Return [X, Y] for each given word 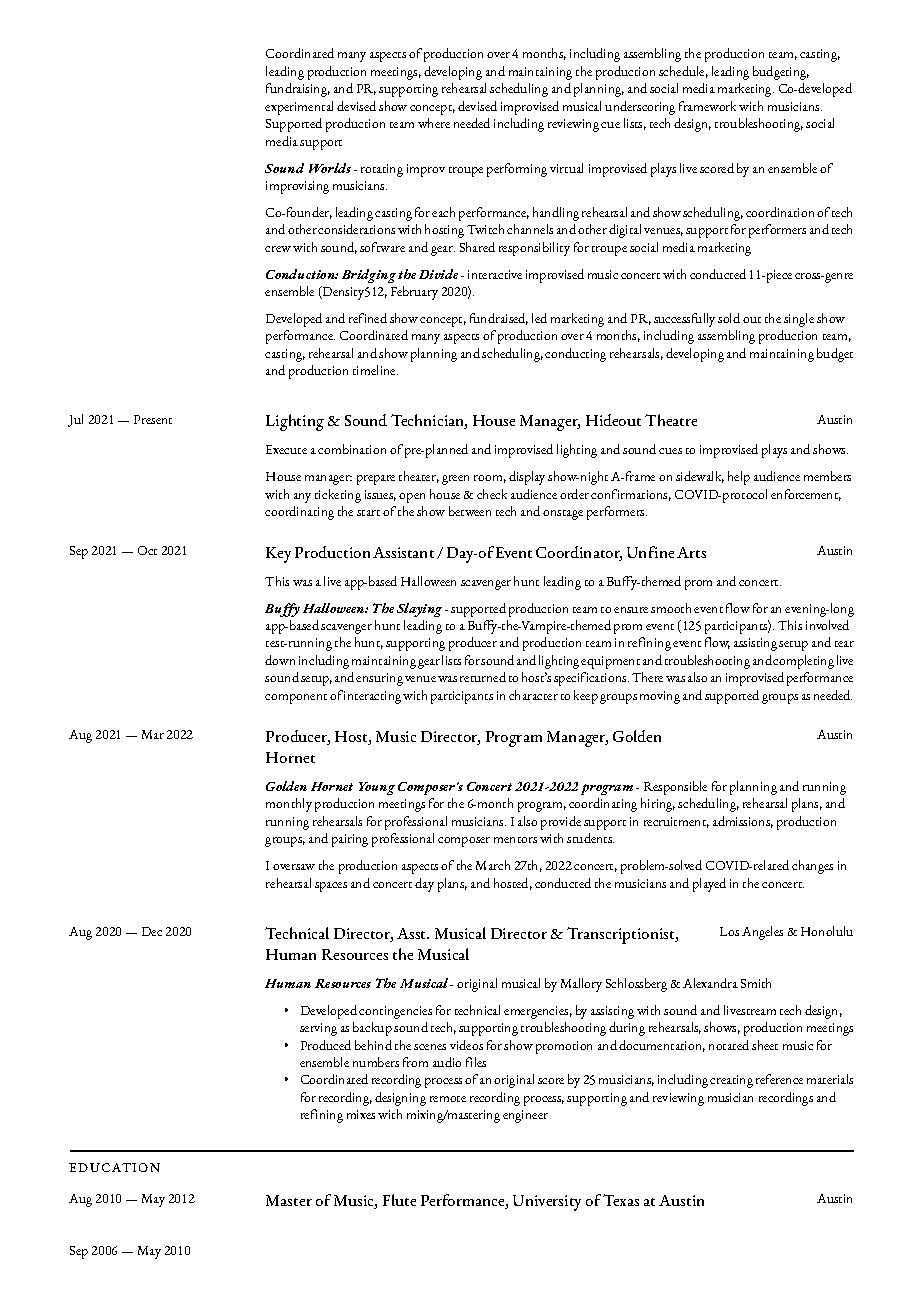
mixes [361, 1114]
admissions [743, 822]
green [455, 480]
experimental [299, 108]
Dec [152, 931]
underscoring [640, 108]
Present [153, 419]
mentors [515, 840]
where [434, 123]
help [739, 478]
